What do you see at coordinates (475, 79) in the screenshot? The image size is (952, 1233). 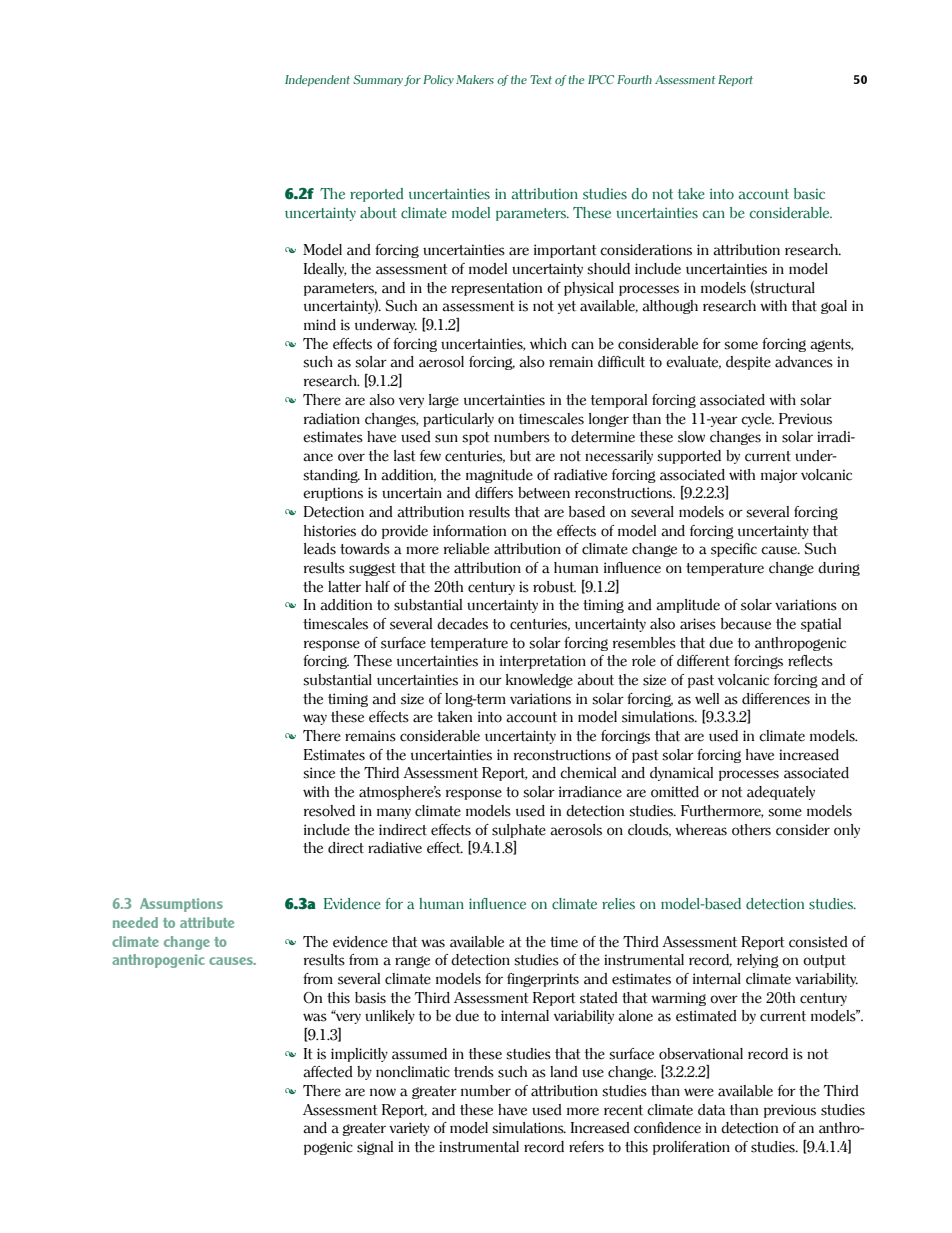 I see `Makers` at bounding box center [475, 79].
